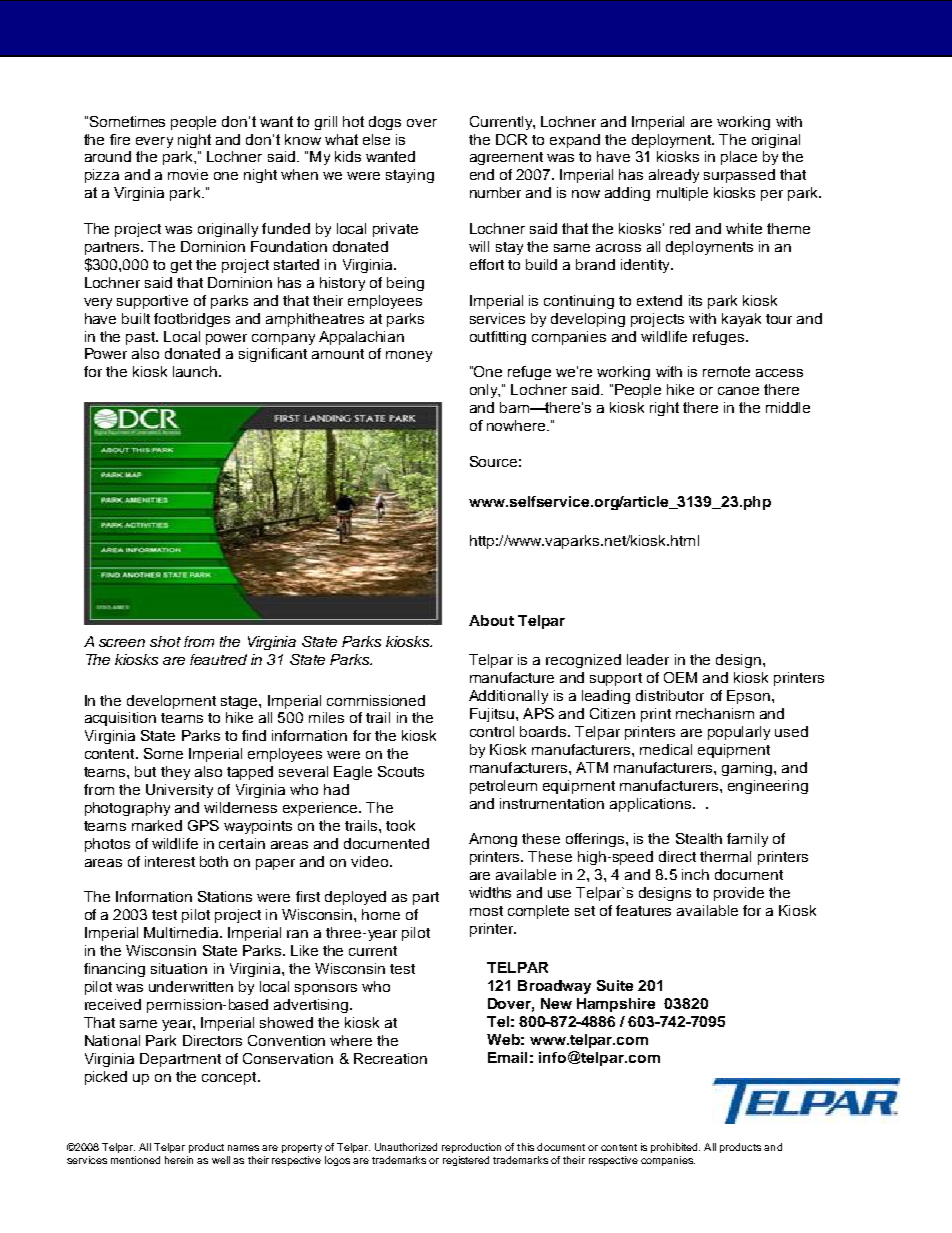 The image size is (952, 1233). I want to click on place, so click(739, 158).
